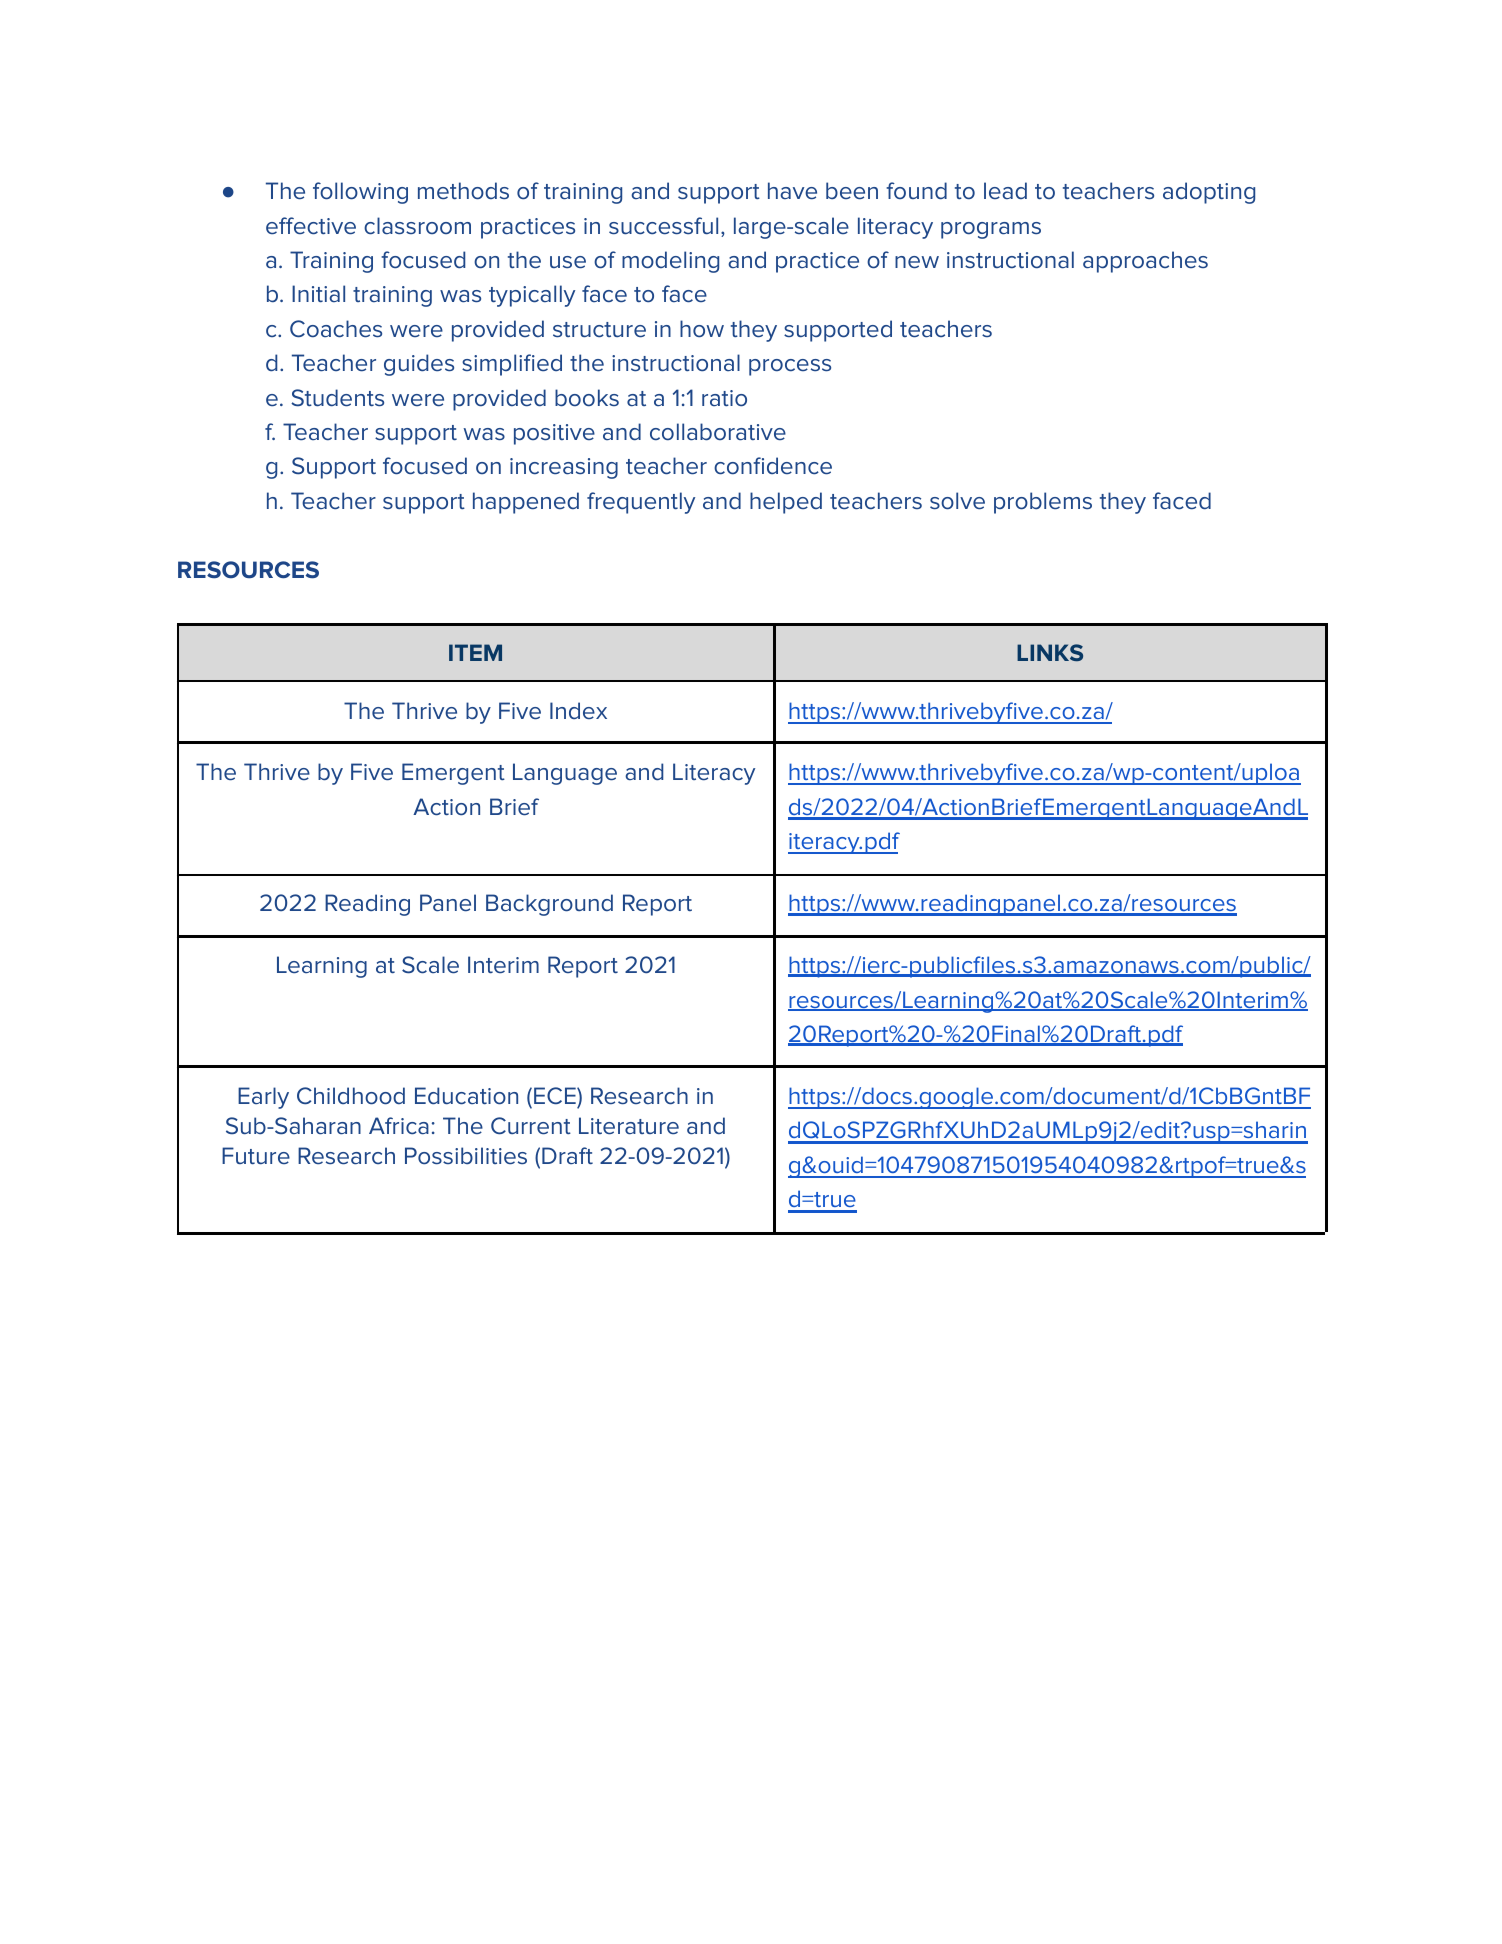  Describe the element at coordinates (475, 652) in the screenshot. I see `ITEM` at that location.
